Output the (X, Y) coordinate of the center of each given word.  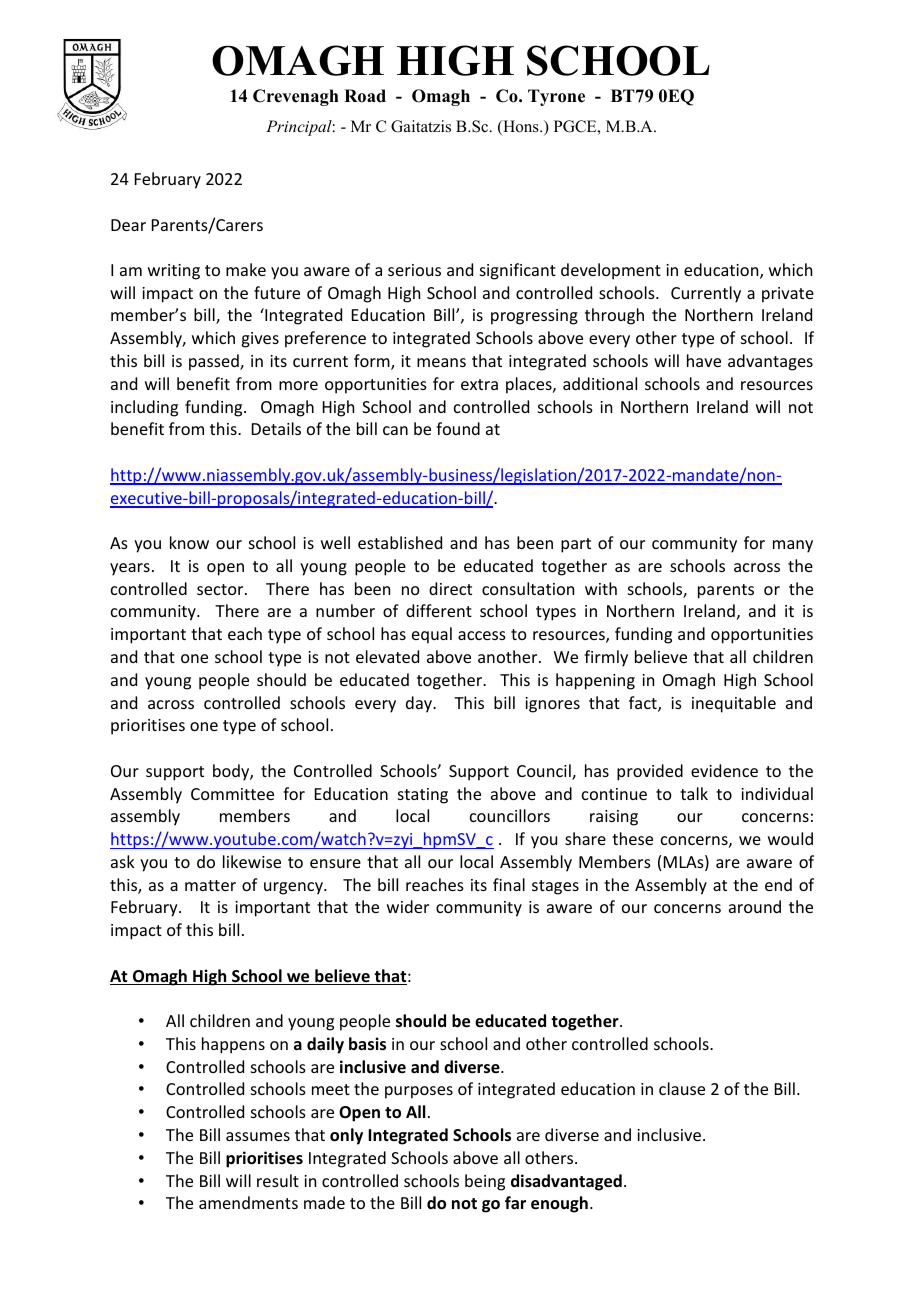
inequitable (734, 704)
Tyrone (556, 97)
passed (215, 362)
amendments (248, 1202)
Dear (128, 225)
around (755, 906)
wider (408, 906)
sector (221, 589)
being (485, 1182)
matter (210, 885)
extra (479, 384)
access (482, 635)
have (704, 360)
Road (365, 96)
